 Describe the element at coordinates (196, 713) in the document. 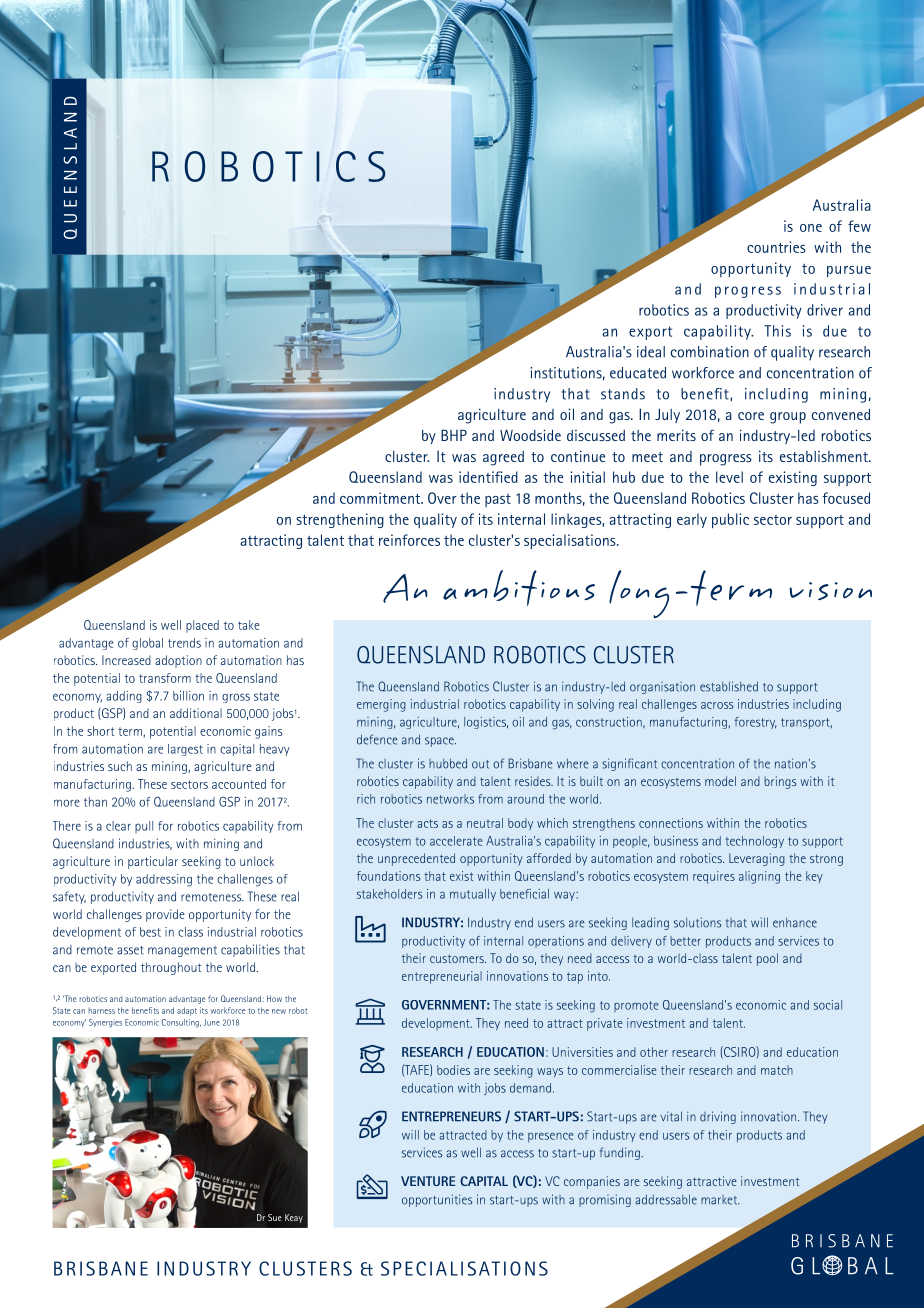

I see `additional` at that location.
